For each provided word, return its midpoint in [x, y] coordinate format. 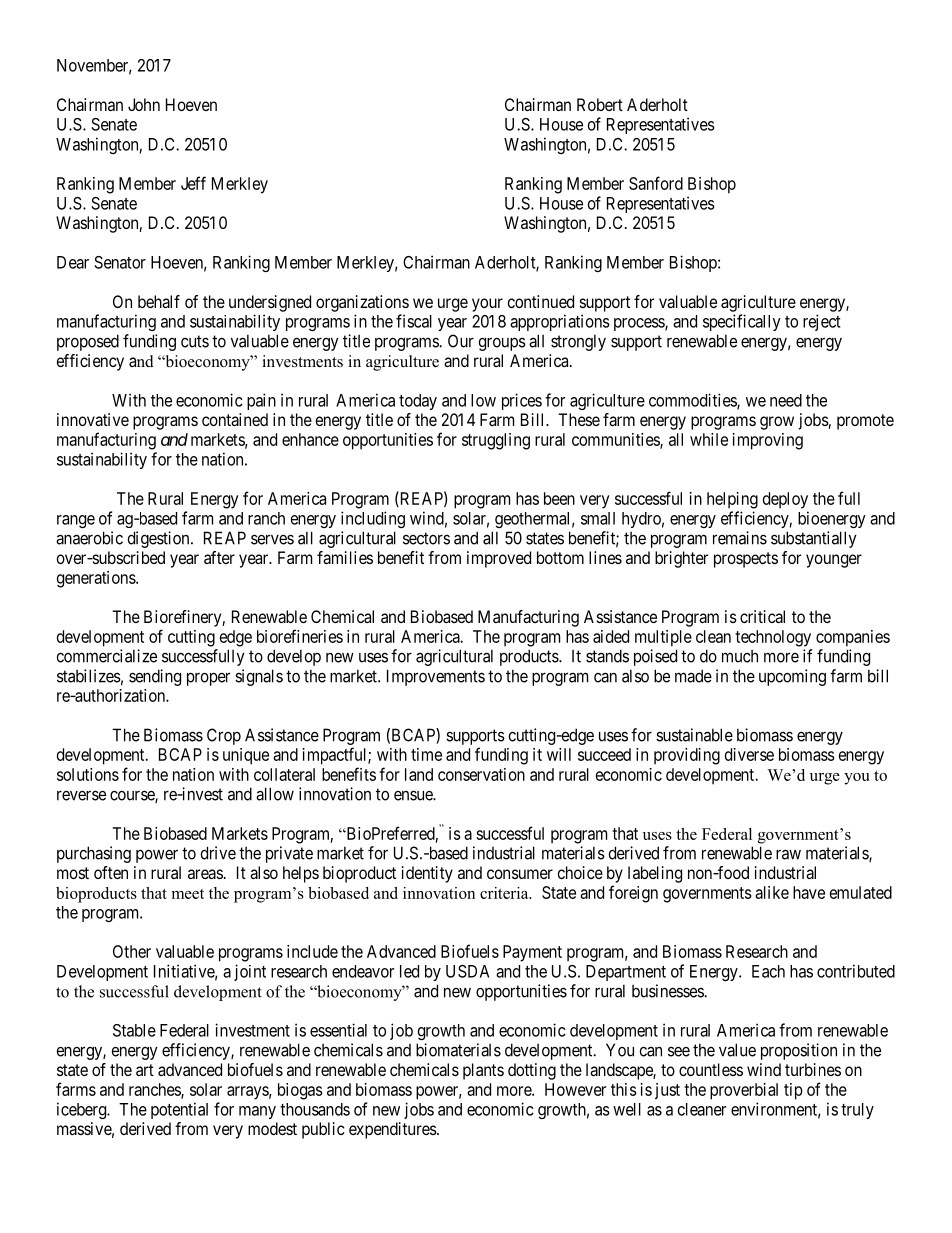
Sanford [656, 183]
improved [499, 559]
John [144, 104]
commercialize [107, 656]
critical [762, 616]
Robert [600, 104]
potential [179, 1110]
